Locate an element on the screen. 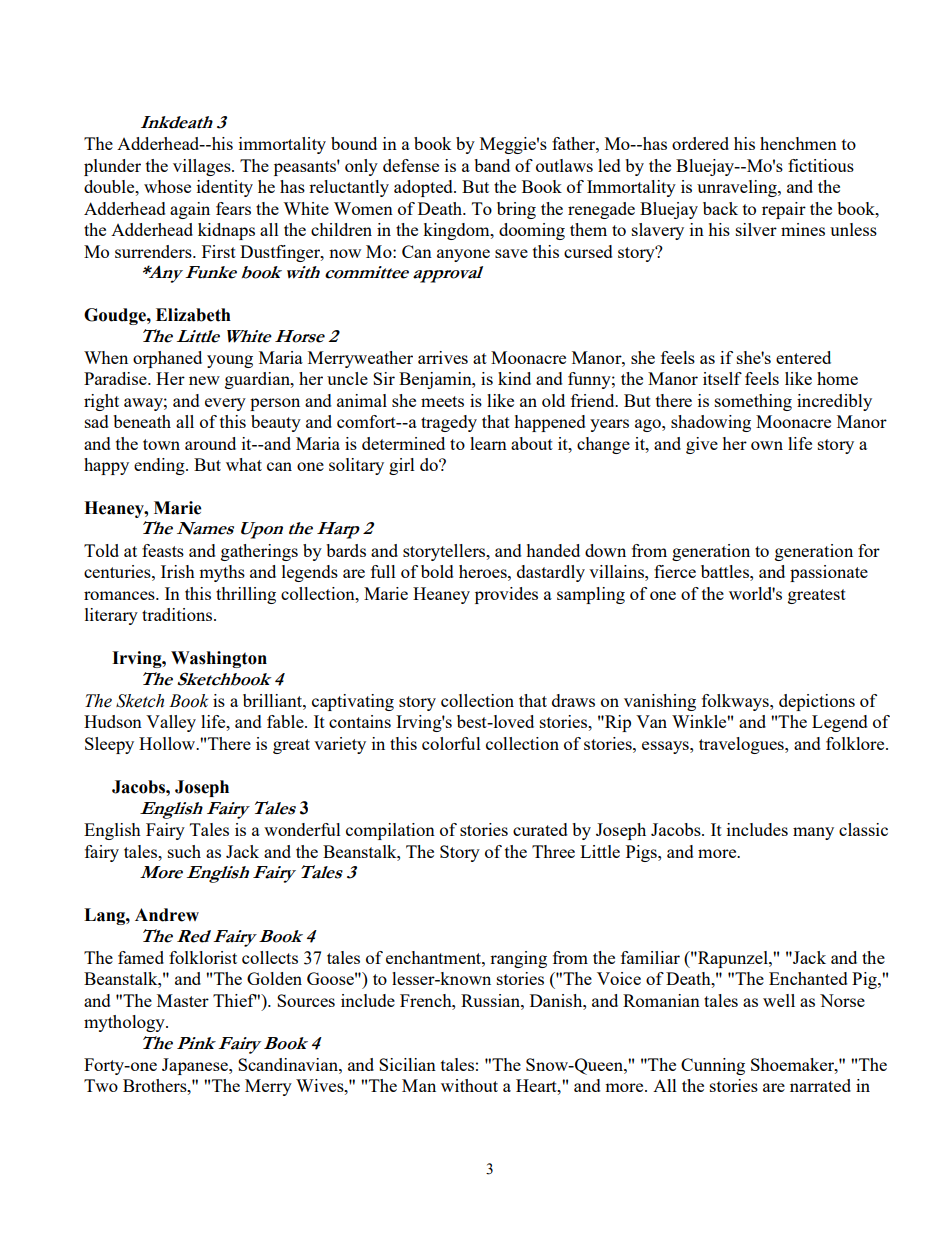 This screenshot has height=1233, width=952. Japanese is located at coordinates (196, 1066).
